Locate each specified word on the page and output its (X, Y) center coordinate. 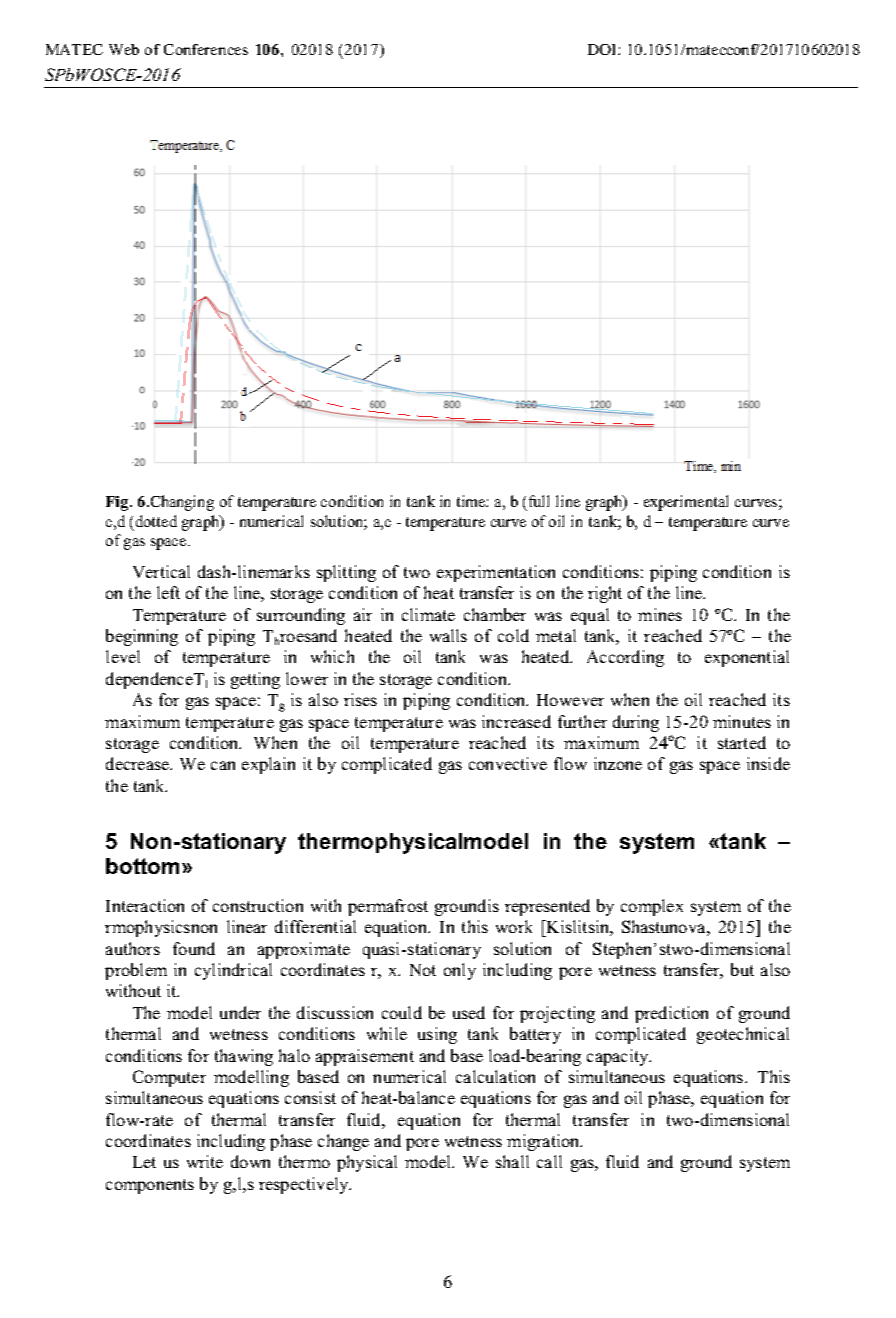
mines (660, 614)
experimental (686, 503)
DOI (603, 49)
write (205, 1161)
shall (512, 1161)
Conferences (206, 49)
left (168, 592)
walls (448, 635)
